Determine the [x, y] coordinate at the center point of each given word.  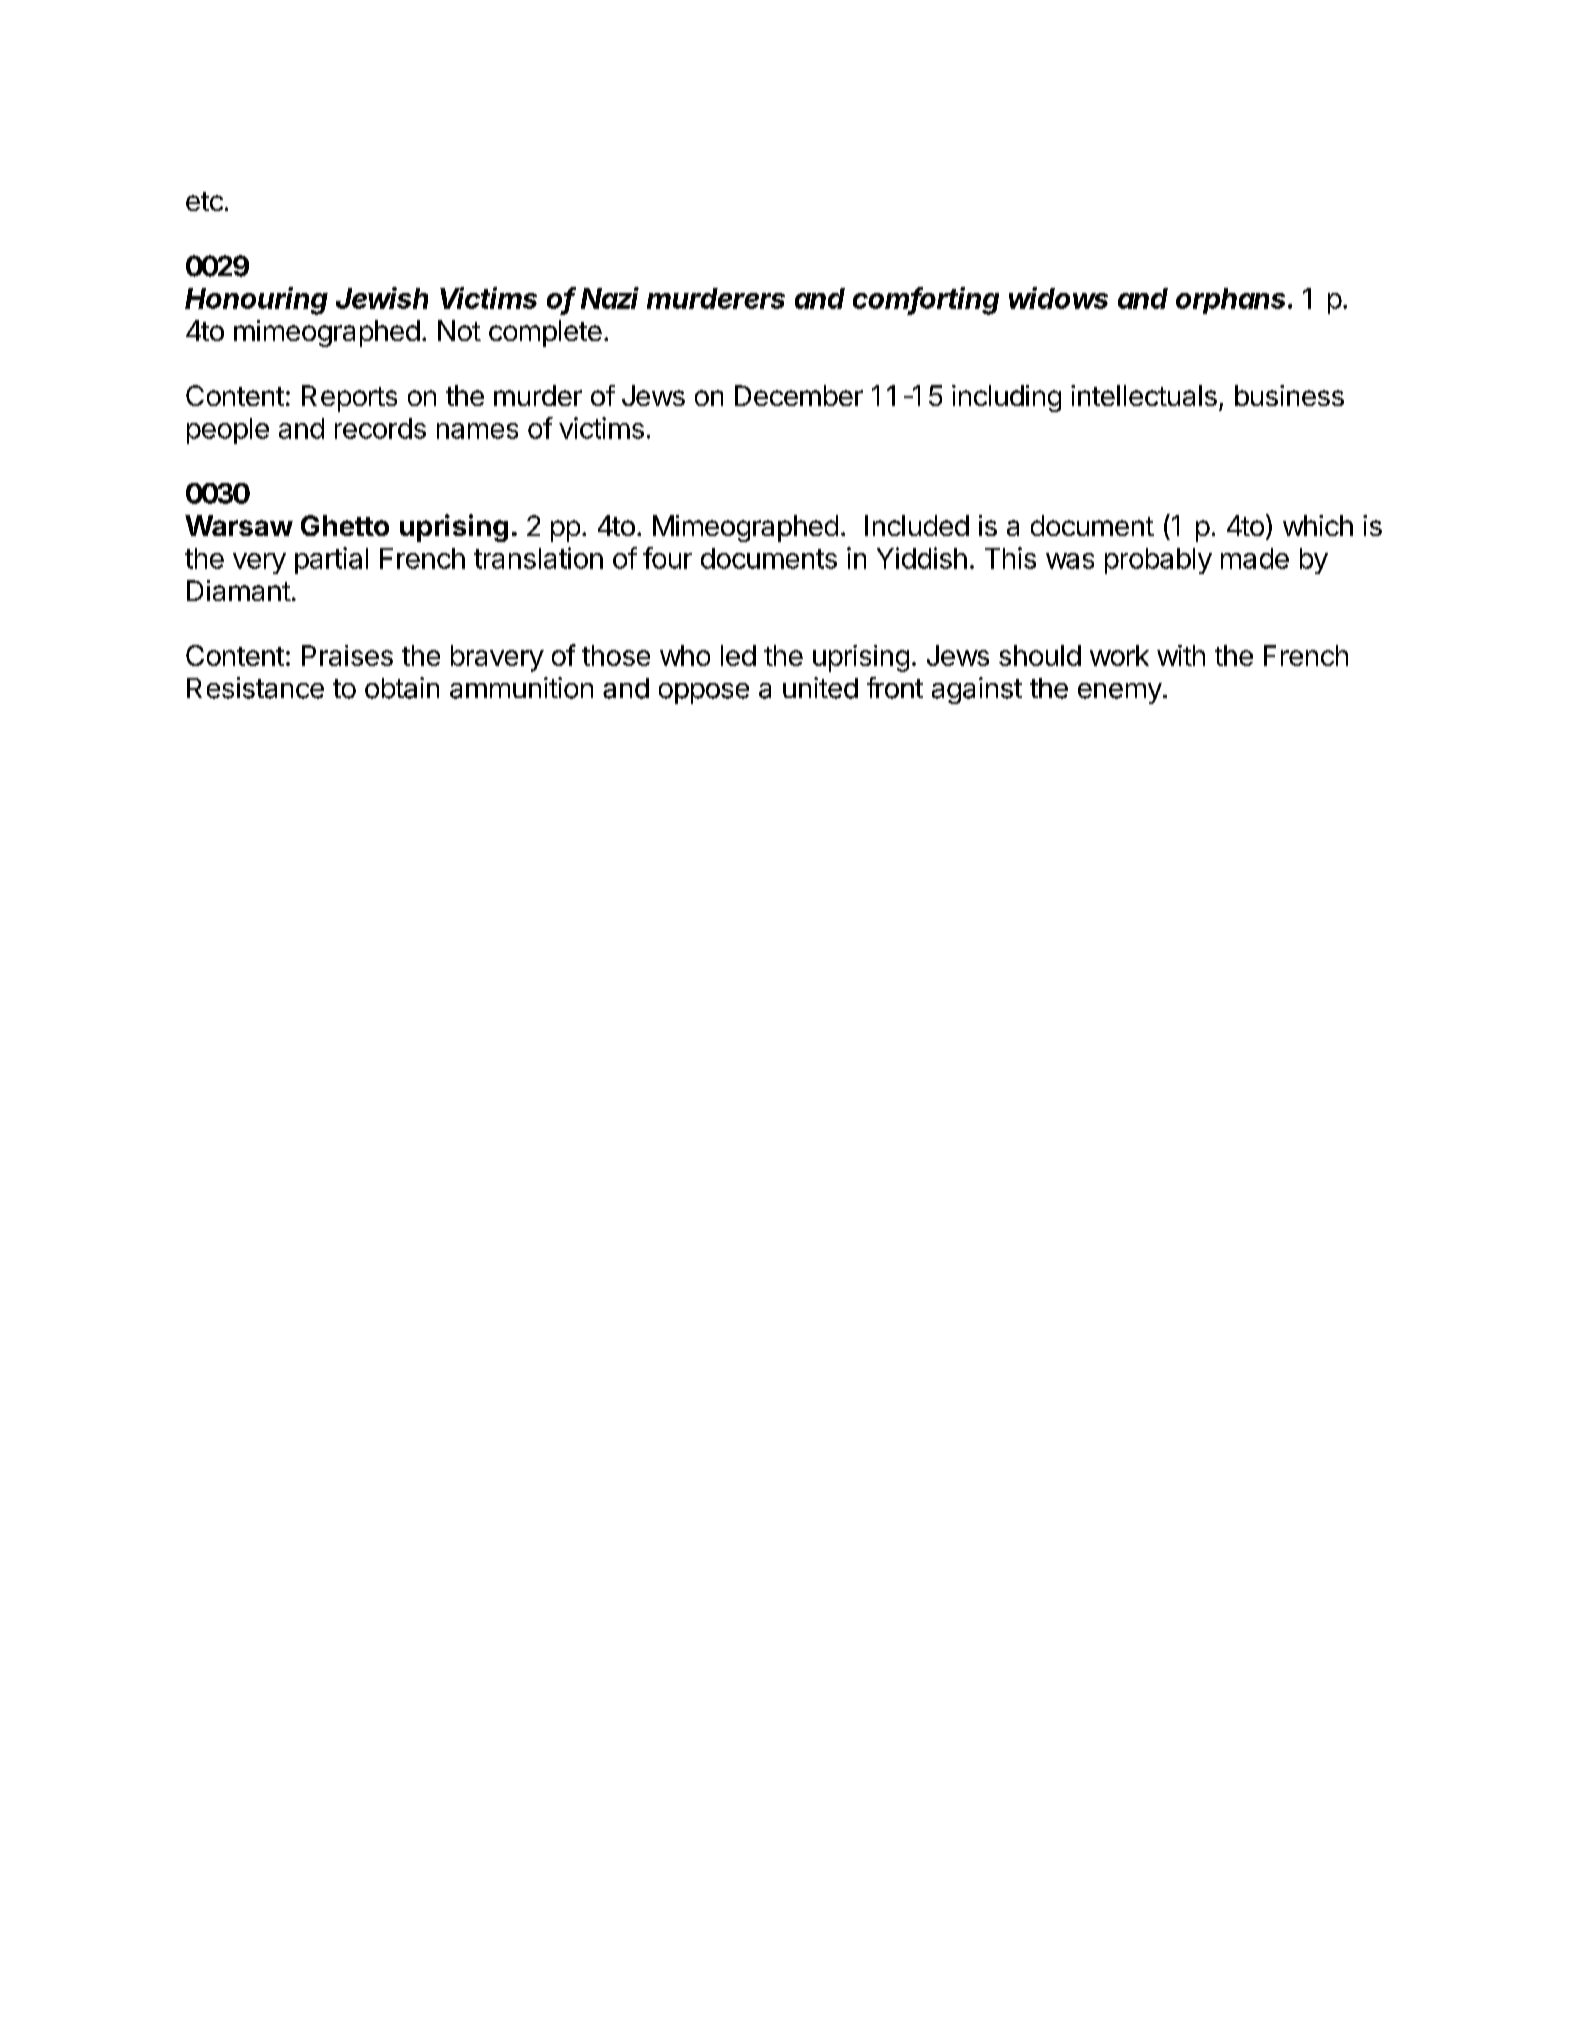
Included [917, 525]
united [820, 688]
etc [204, 201]
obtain [402, 688]
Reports [349, 398]
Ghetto [345, 525]
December [799, 395]
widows [1058, 298]
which [1318, 525]
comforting [926, 301]
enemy [1120, 693]
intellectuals [1144, 395]
